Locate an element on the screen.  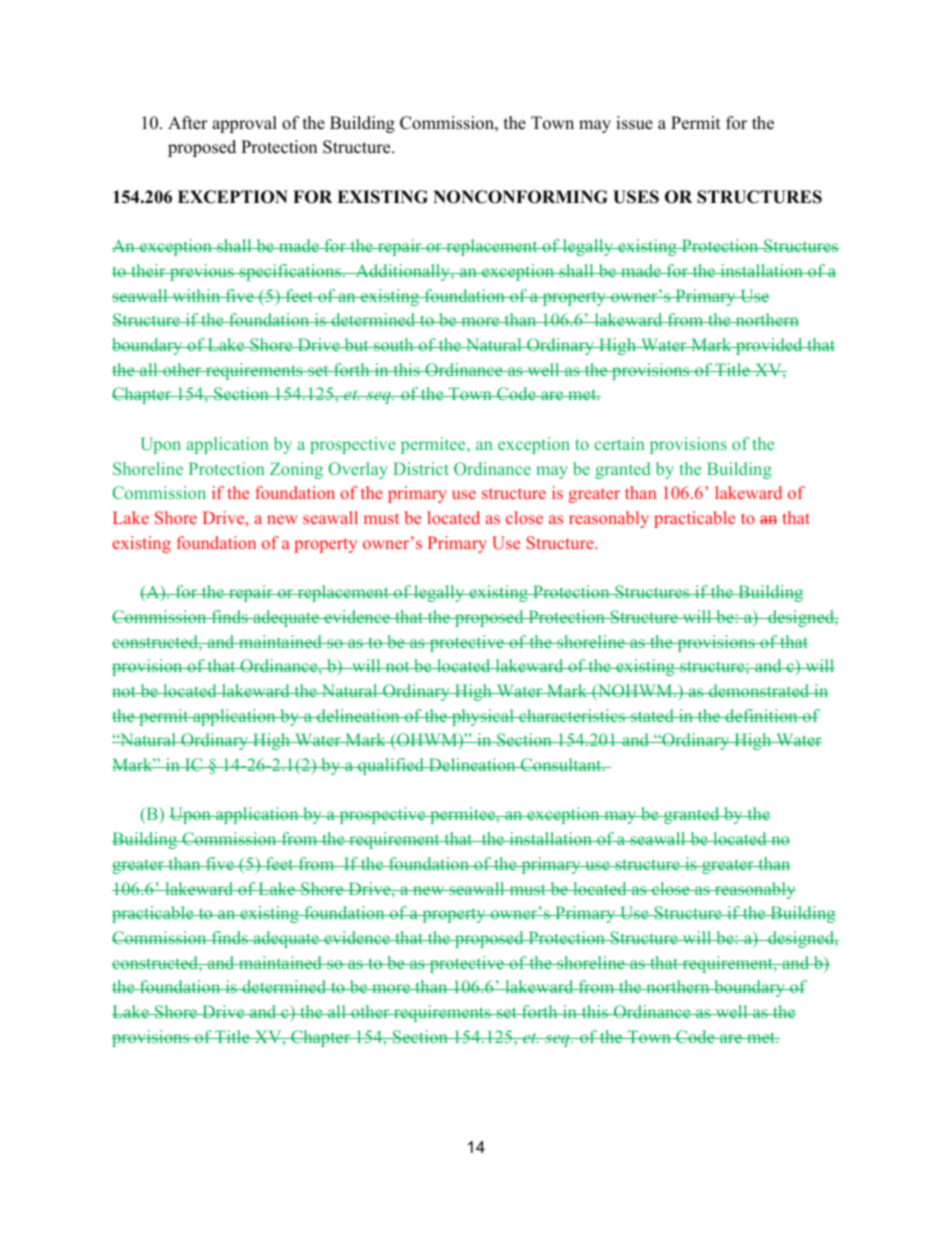
Overlay is located at coordinates (358, 470).
